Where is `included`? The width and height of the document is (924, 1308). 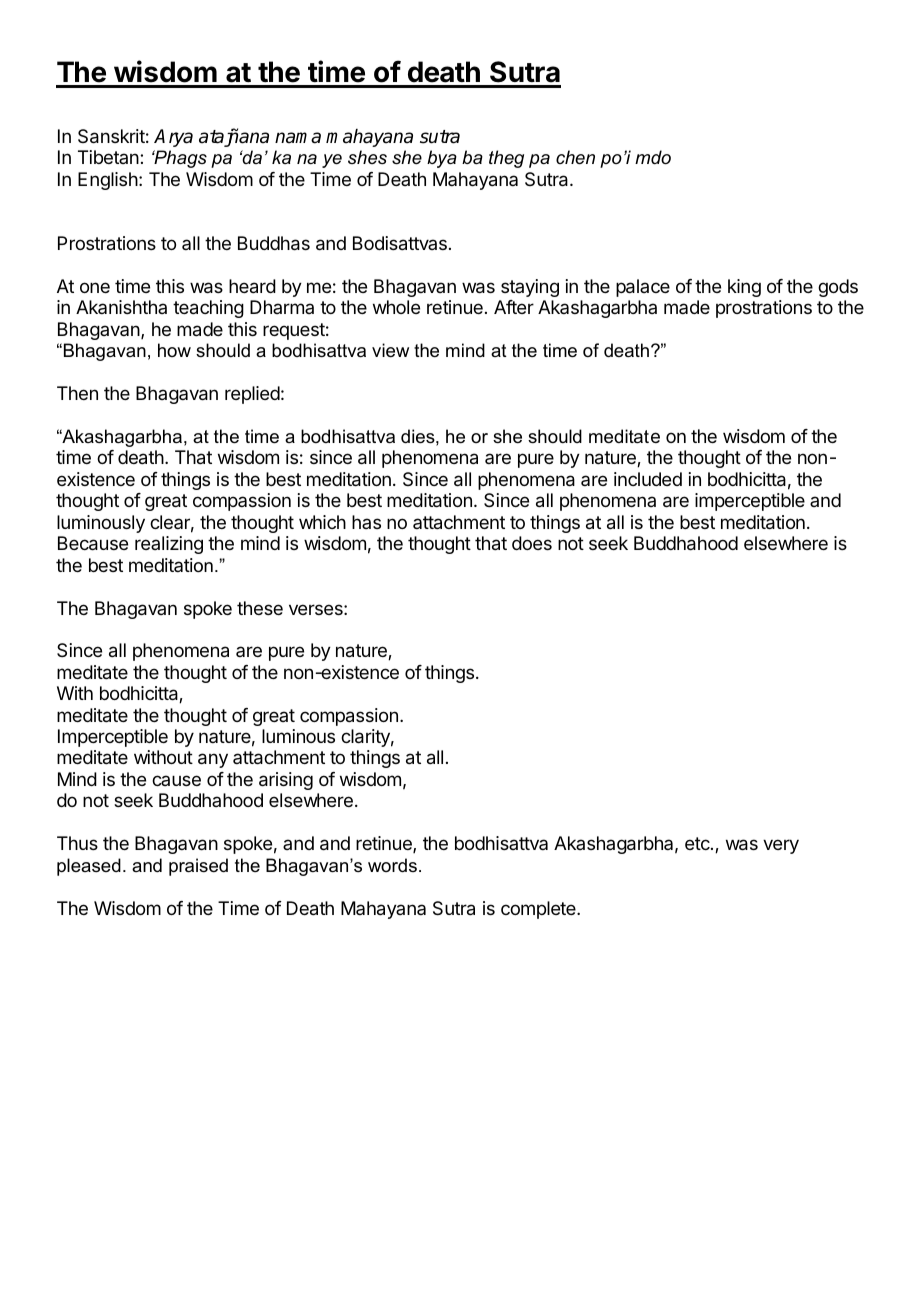 included is located at coordinates (648, 479).
